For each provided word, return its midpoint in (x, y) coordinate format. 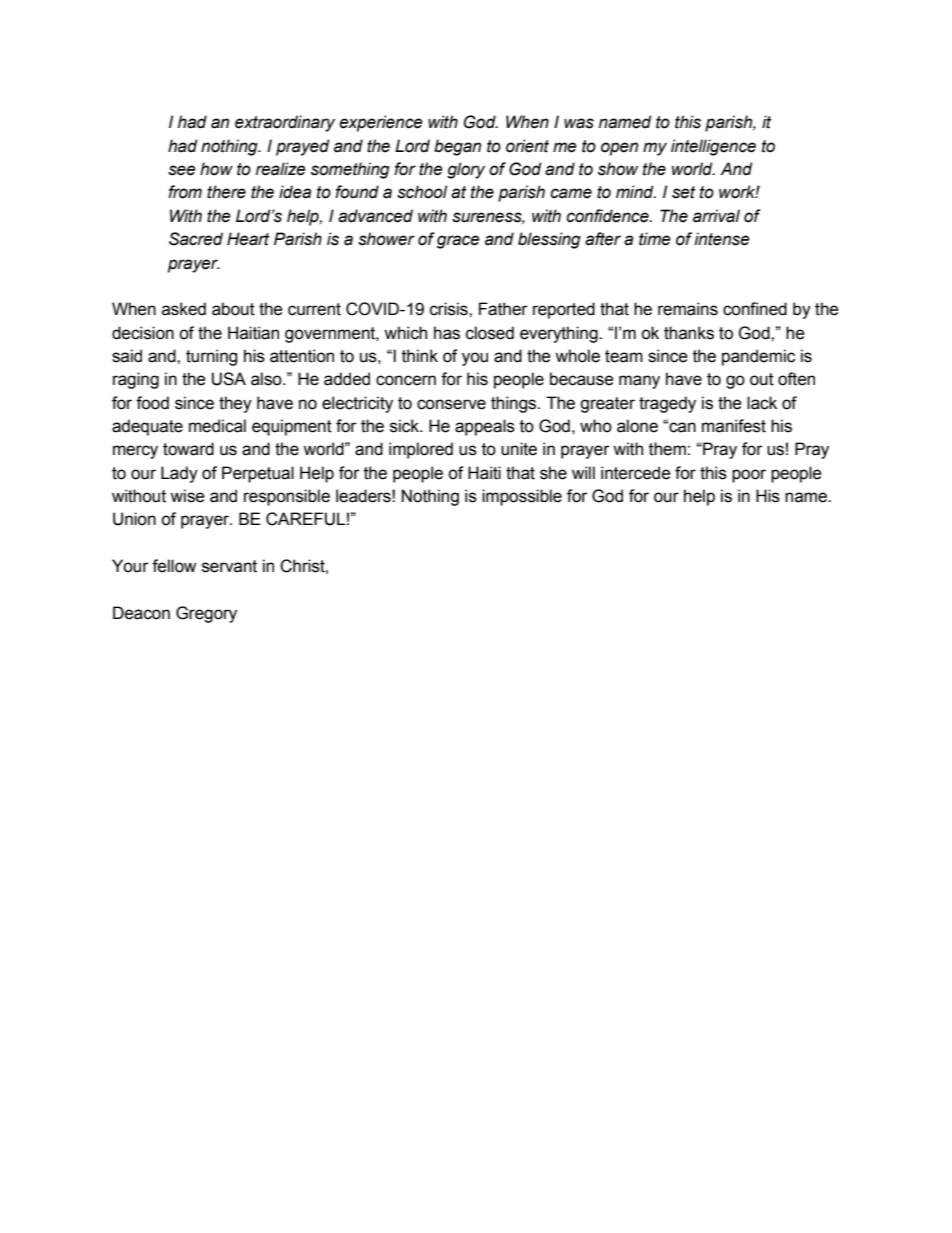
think (420, 356)
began (457, 147)
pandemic (758, 357)
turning (211, 357)
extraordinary (285, 123)
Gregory (206, 614)
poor (749, 476)
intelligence (713, 147)
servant (229, 566)
